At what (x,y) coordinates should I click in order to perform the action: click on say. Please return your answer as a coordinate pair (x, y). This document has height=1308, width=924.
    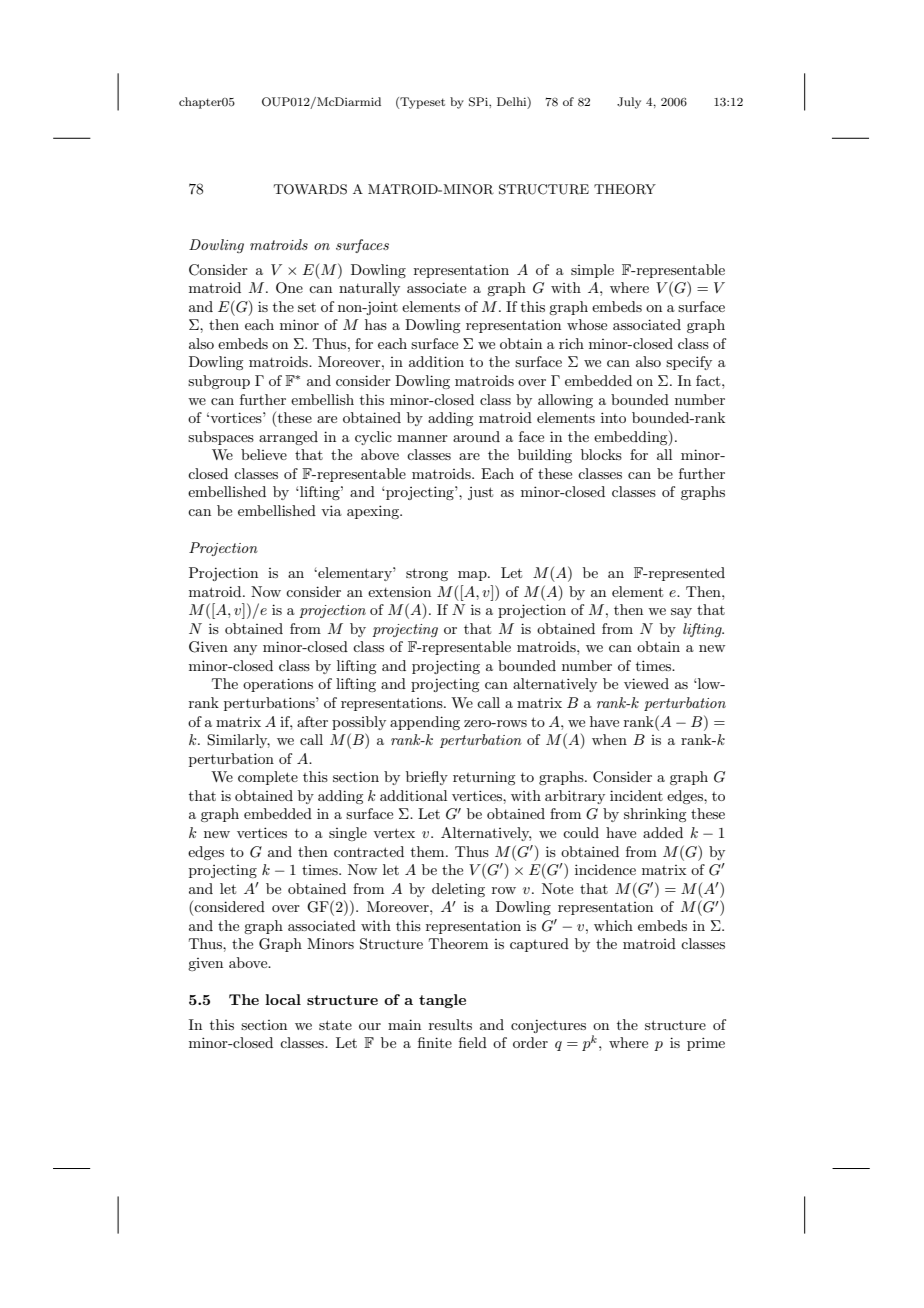
    Looking at the image, I should click on (681, 613).
